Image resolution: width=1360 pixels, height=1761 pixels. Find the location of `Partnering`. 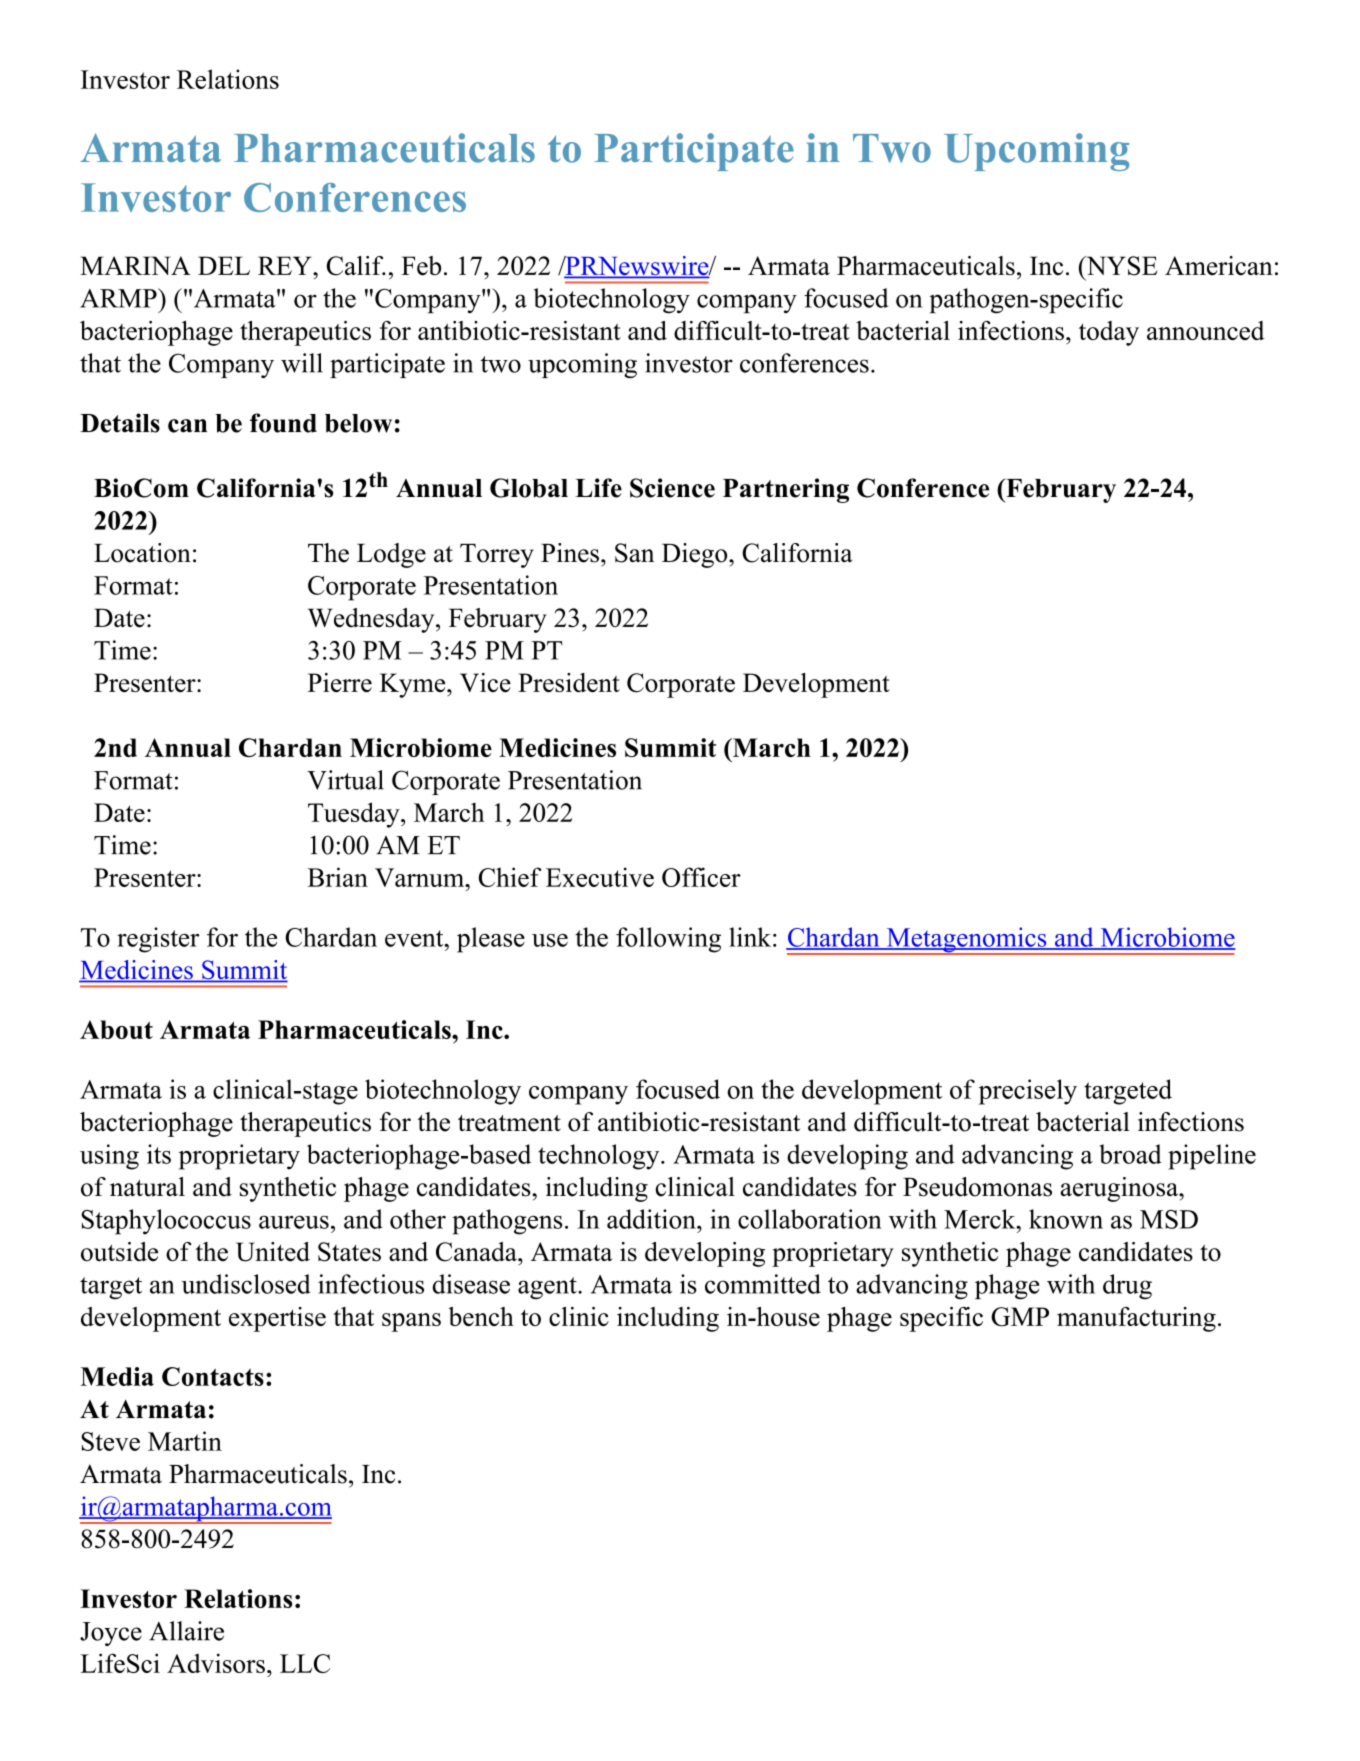

Partnering is located at coordinates (786, 490).
